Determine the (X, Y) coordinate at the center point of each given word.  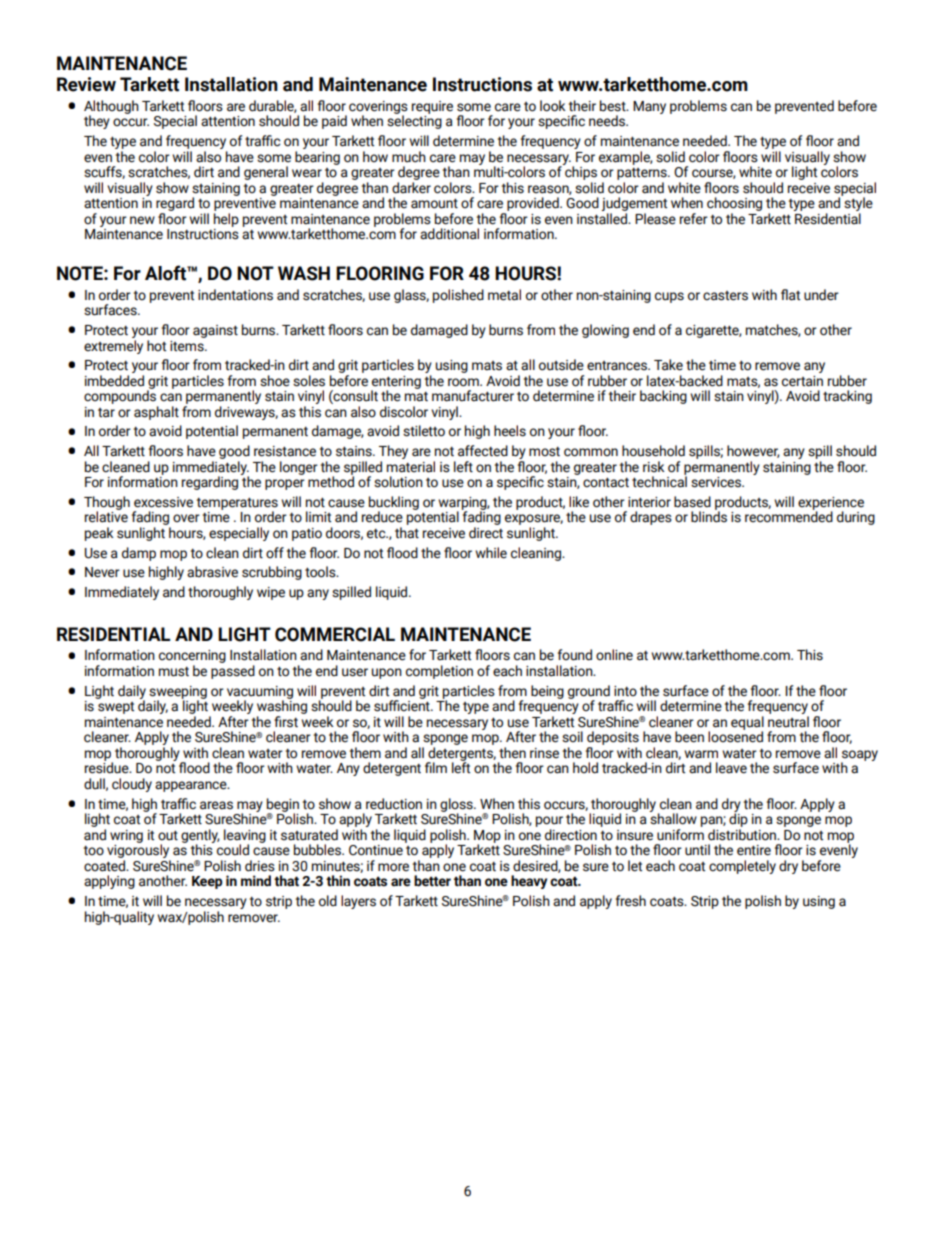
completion (439, 672)
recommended (789, 516)
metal (504, 295)
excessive (163, 502)
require (432, 107)
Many (649, 107)
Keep (207, 882)
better (432, 881)
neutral (788, 722)
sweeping (178, 693)
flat (790, 295)
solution (398, 482)
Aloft (166, 273)
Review (86, 84)
